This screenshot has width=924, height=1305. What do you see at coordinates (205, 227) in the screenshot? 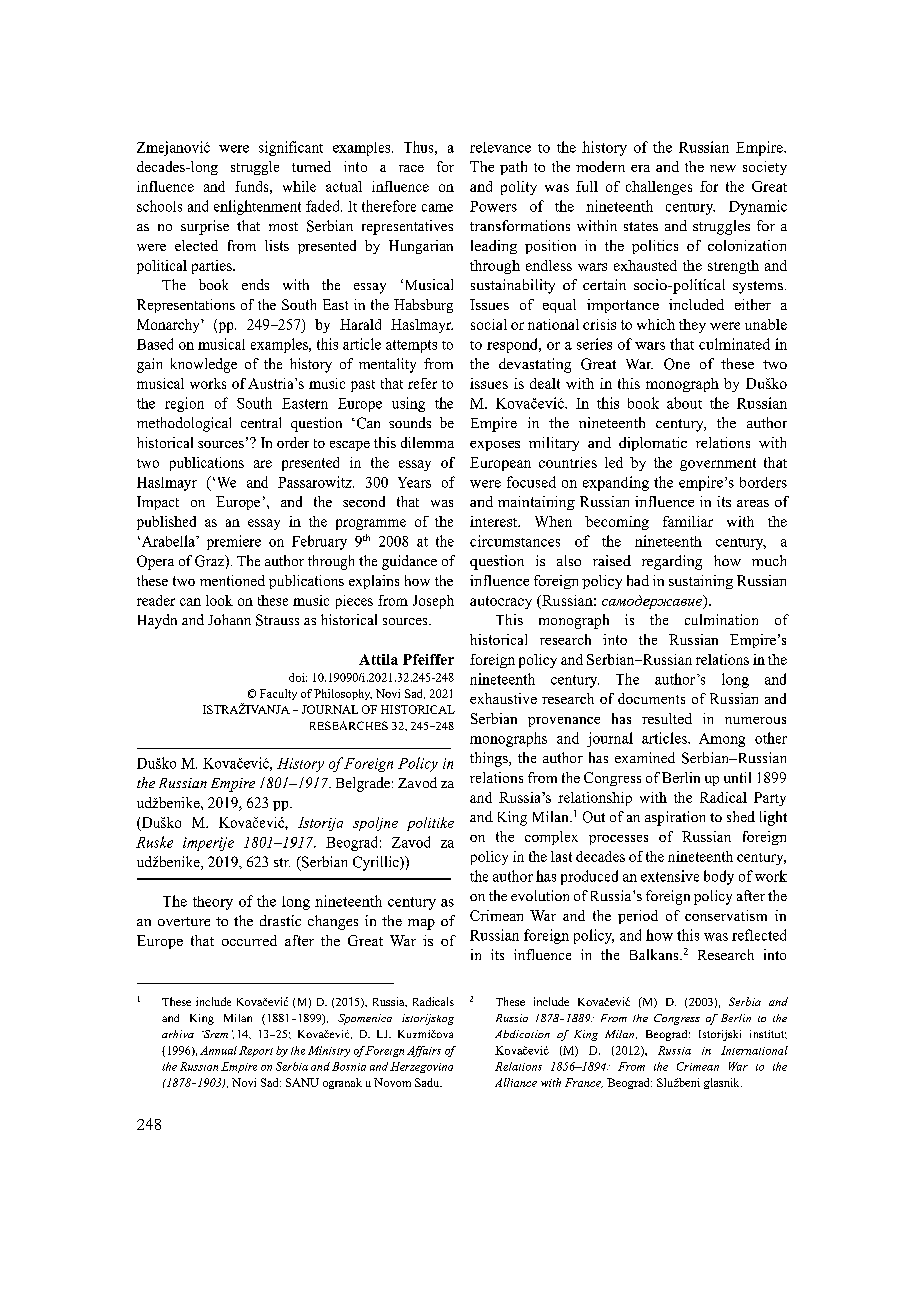
I see `surprise` at bounding box center [205, 227].
